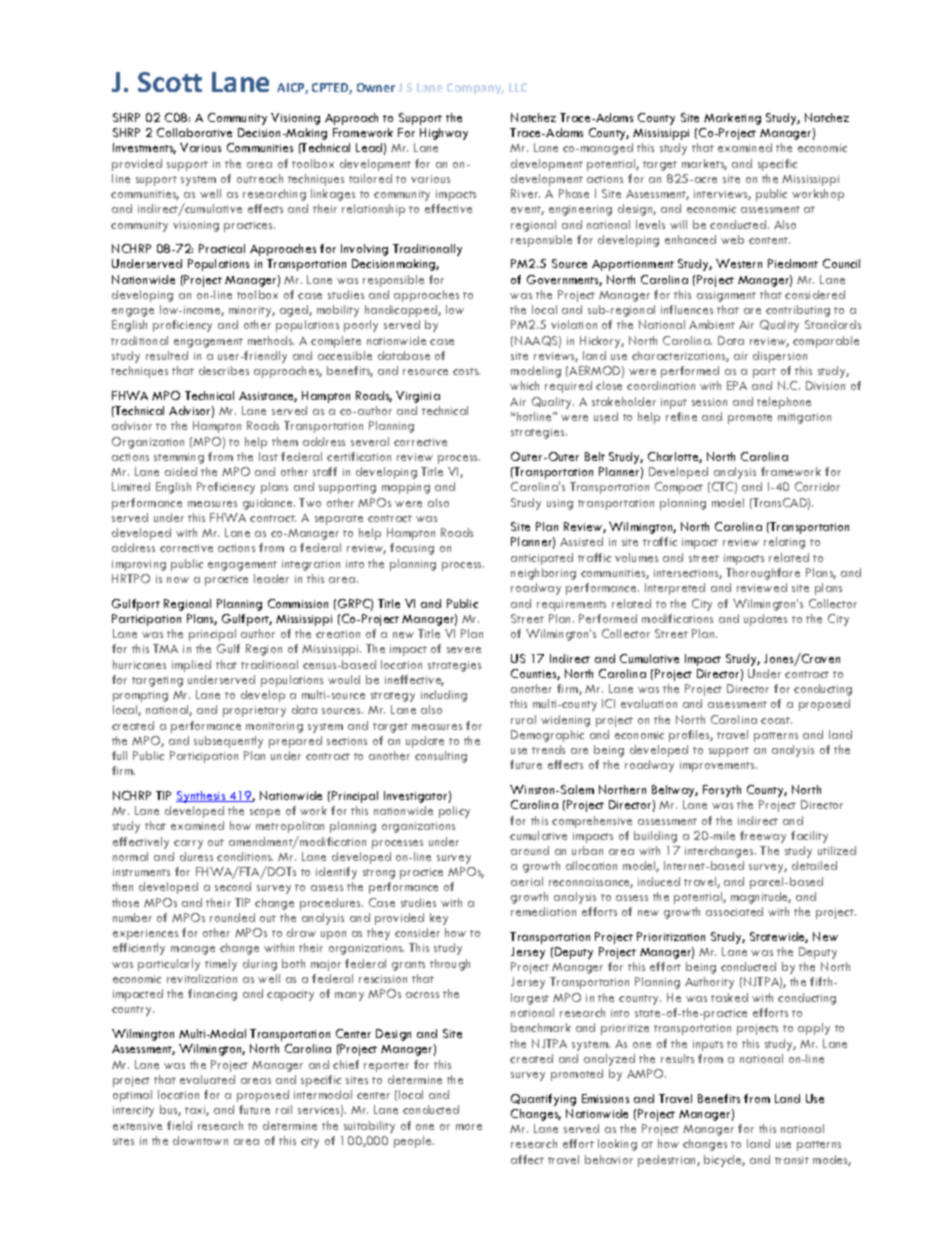 The width and height of the document is (952, 1233). Describe the element at coordinates (469, 1127) in the document. I see `more` at that location.
